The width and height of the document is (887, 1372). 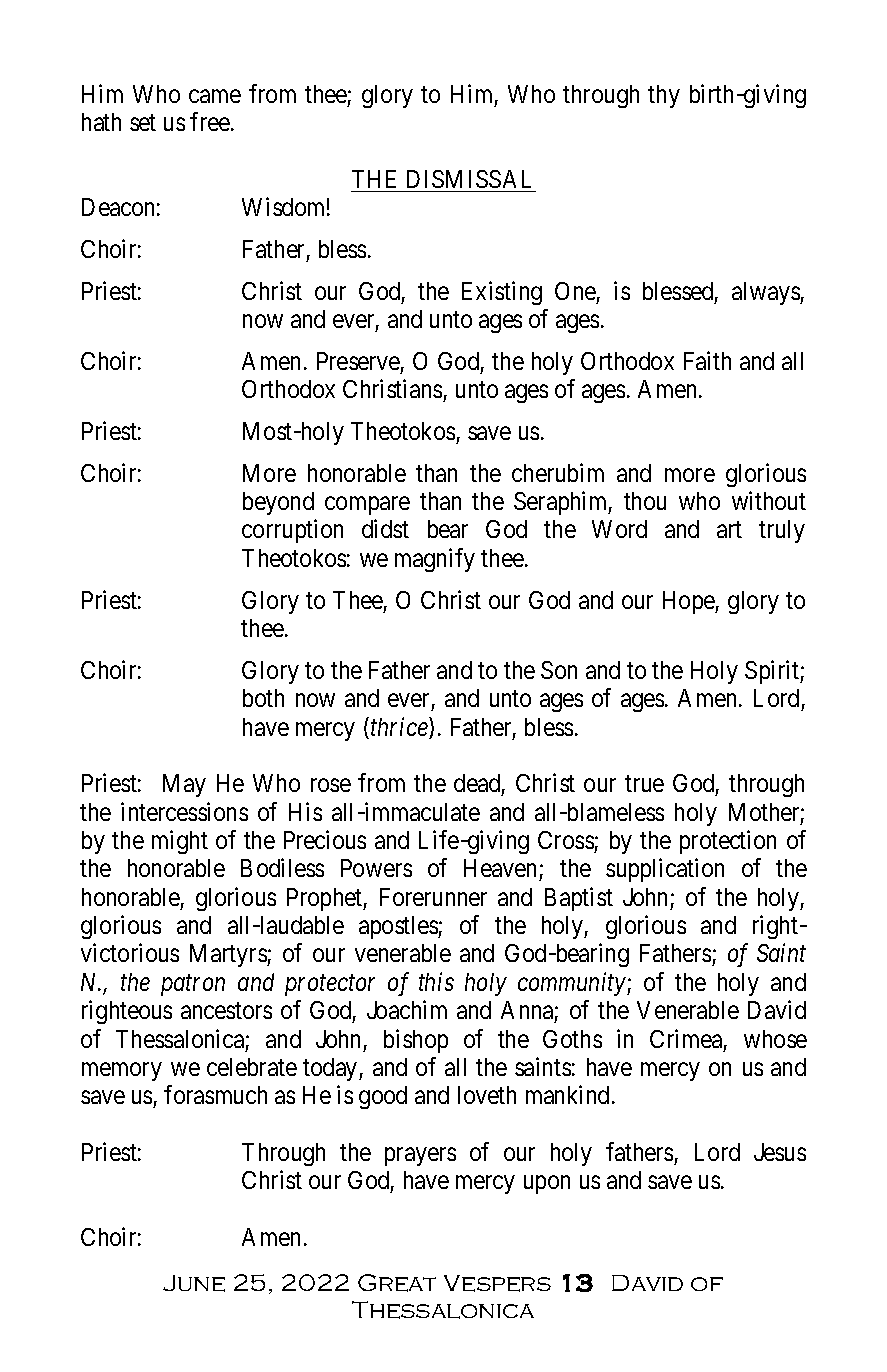 I want to click on DISMISSAL, so click(x=469, y=179).
